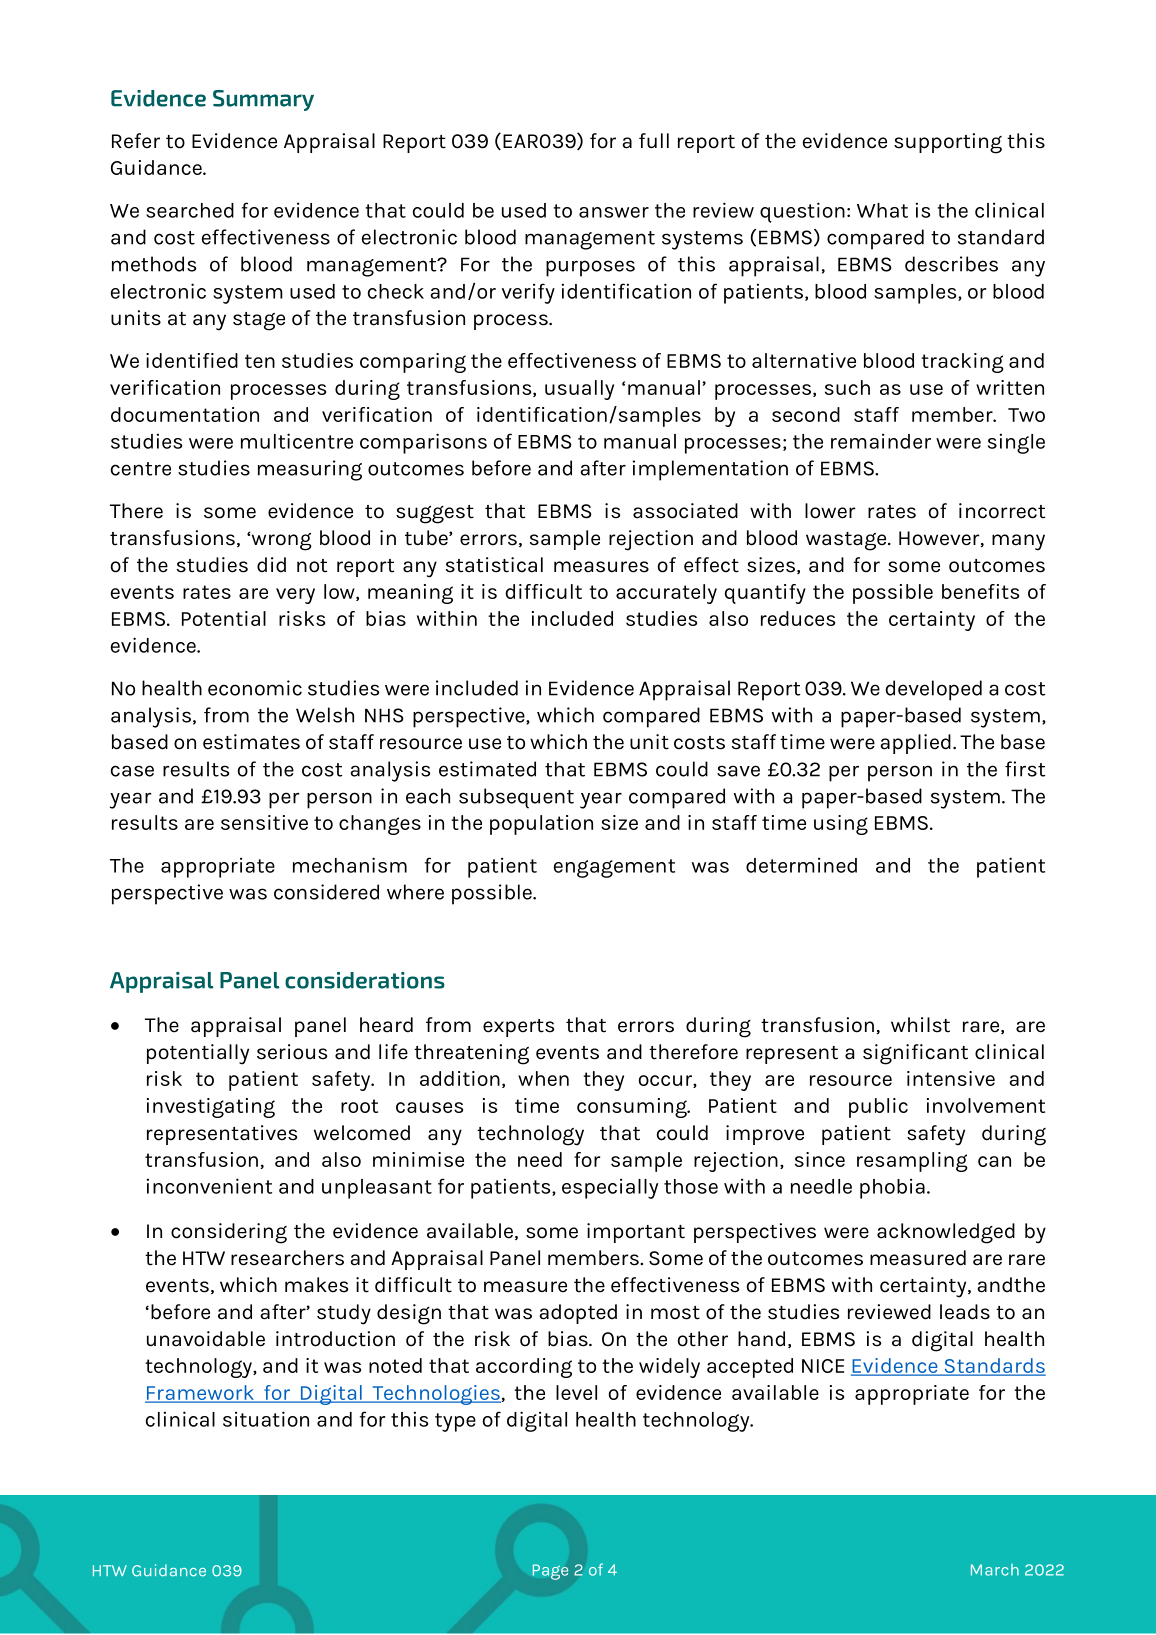 This page has width=1156, height=1635. What do you see at coordinates (841, 825) in the page?
I see `using` at bounding box center [841, 825].
